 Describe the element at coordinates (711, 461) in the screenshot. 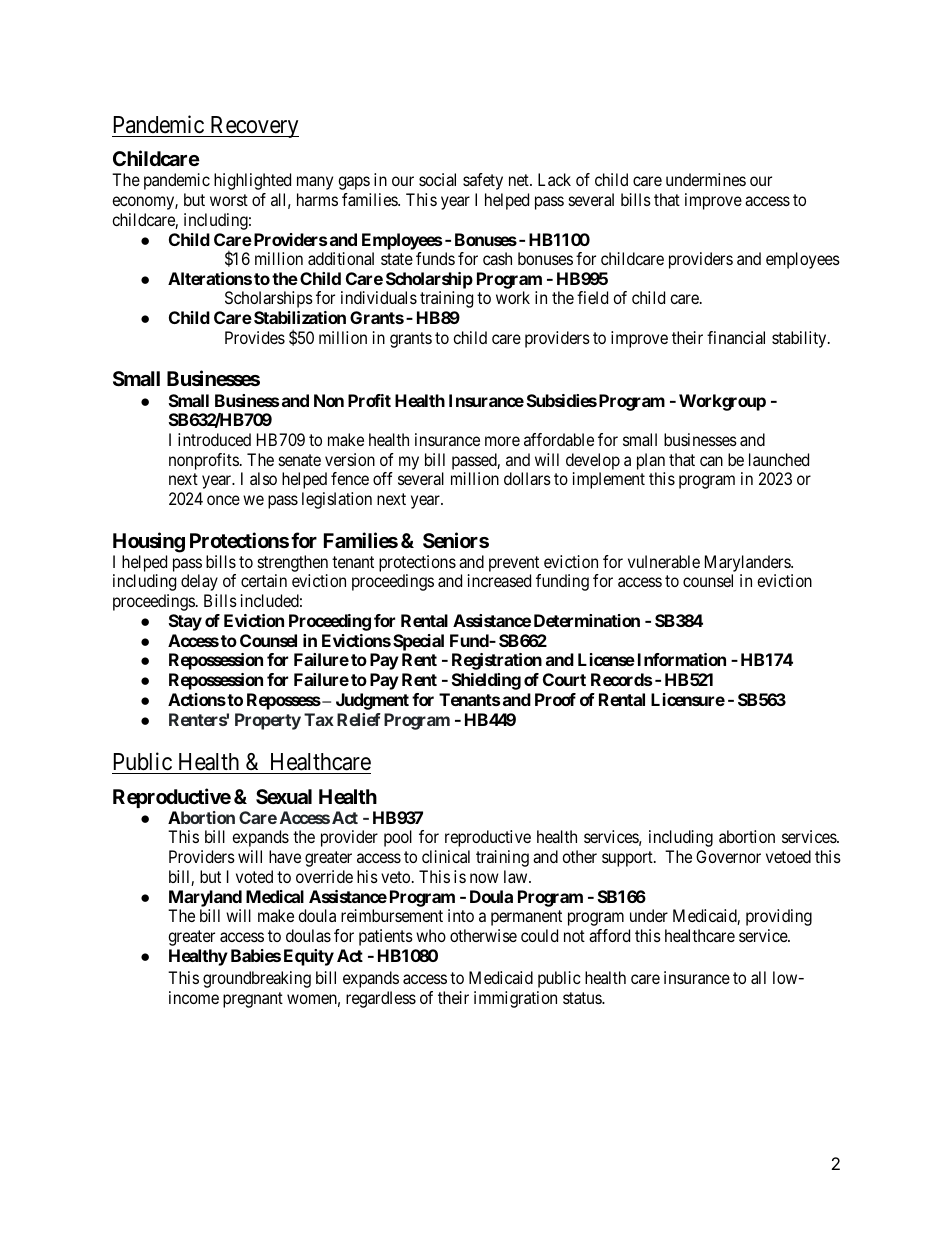

I see `can` at that location.
